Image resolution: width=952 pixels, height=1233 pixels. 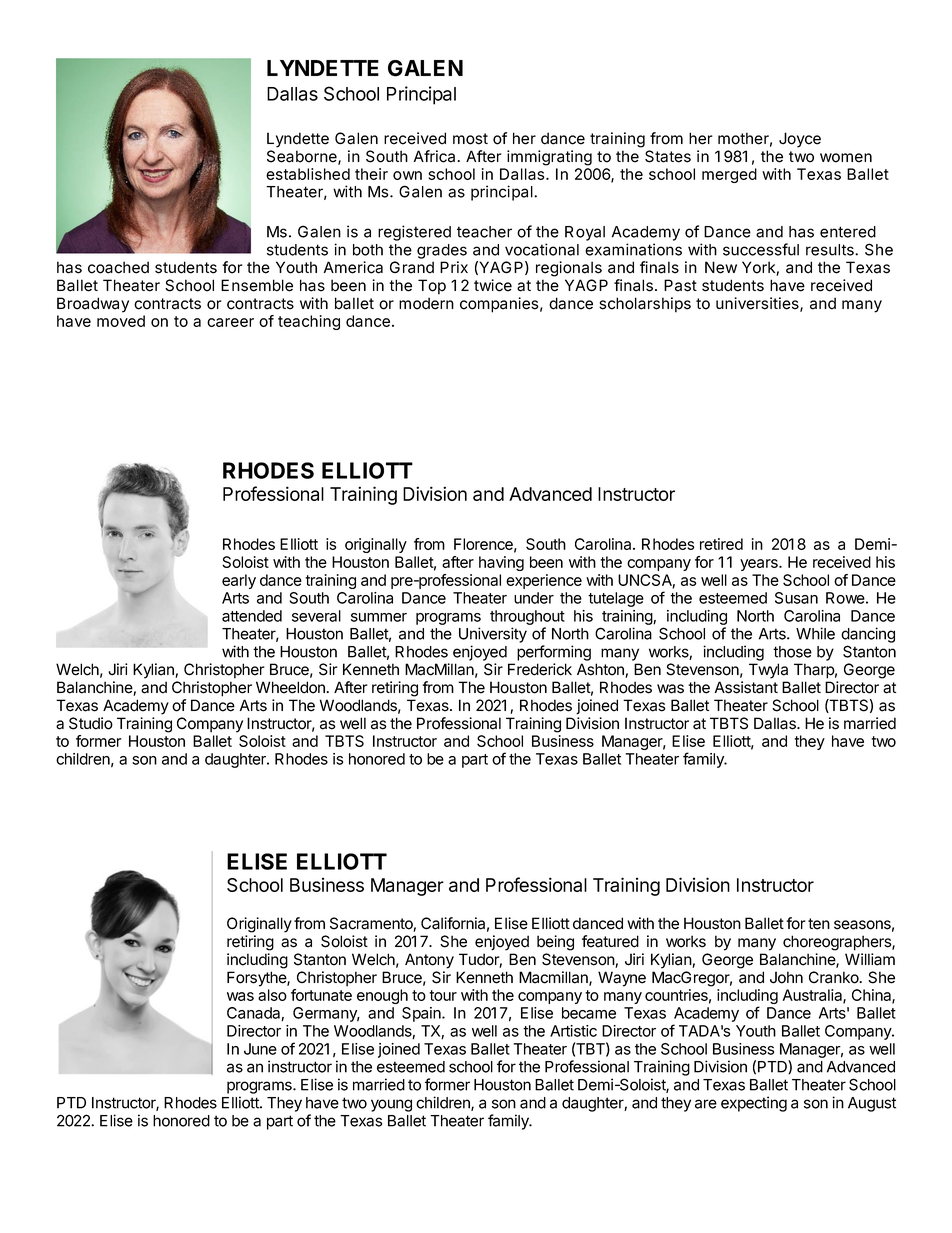 What do you see at coordinates (838, 943) in the screenshot?
I see `choreographers` at bounding box center [838, 943].
